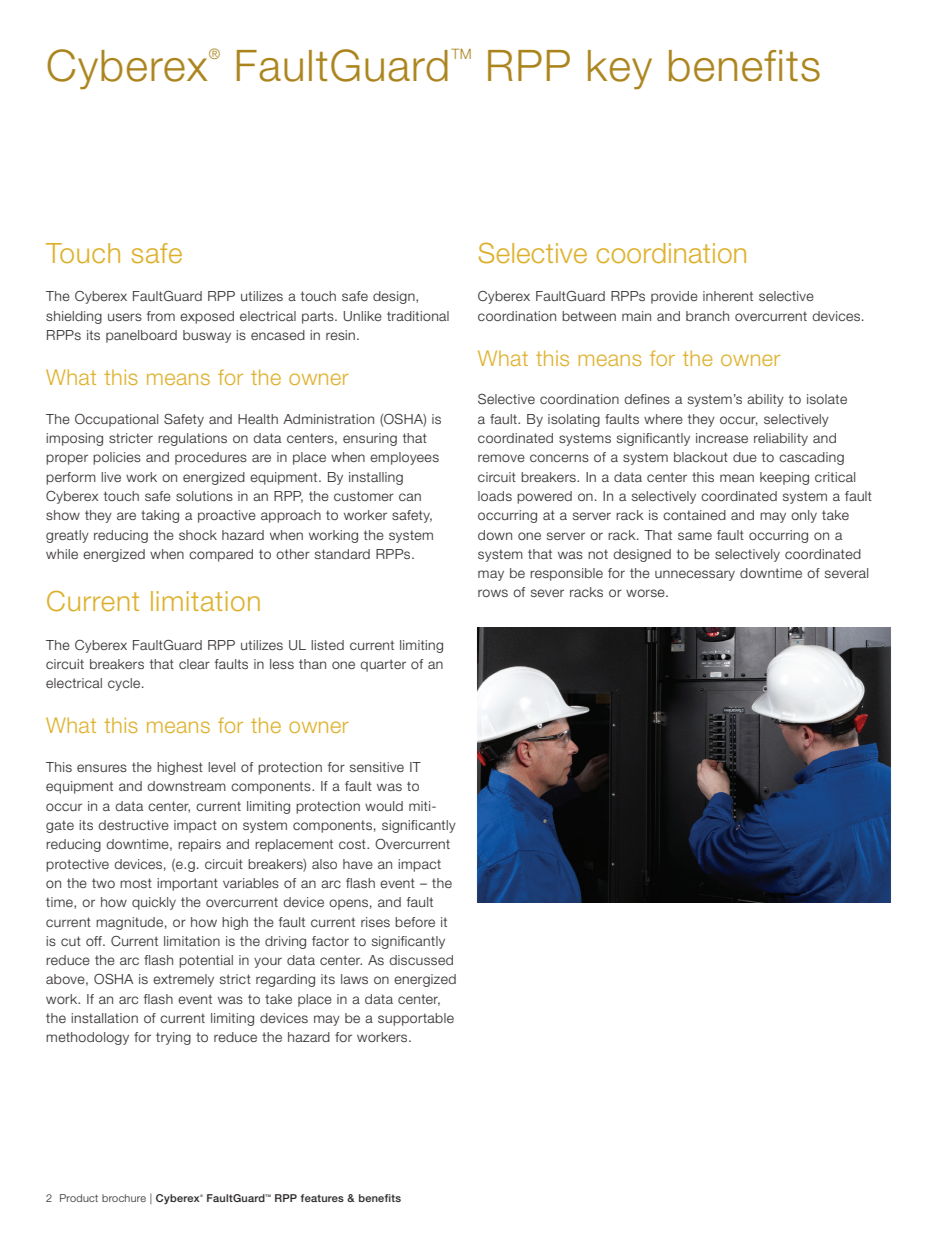  What do you see at coordinates (745, 457) in the screenshot?
I see `due` at bounding box center [745, 457].
